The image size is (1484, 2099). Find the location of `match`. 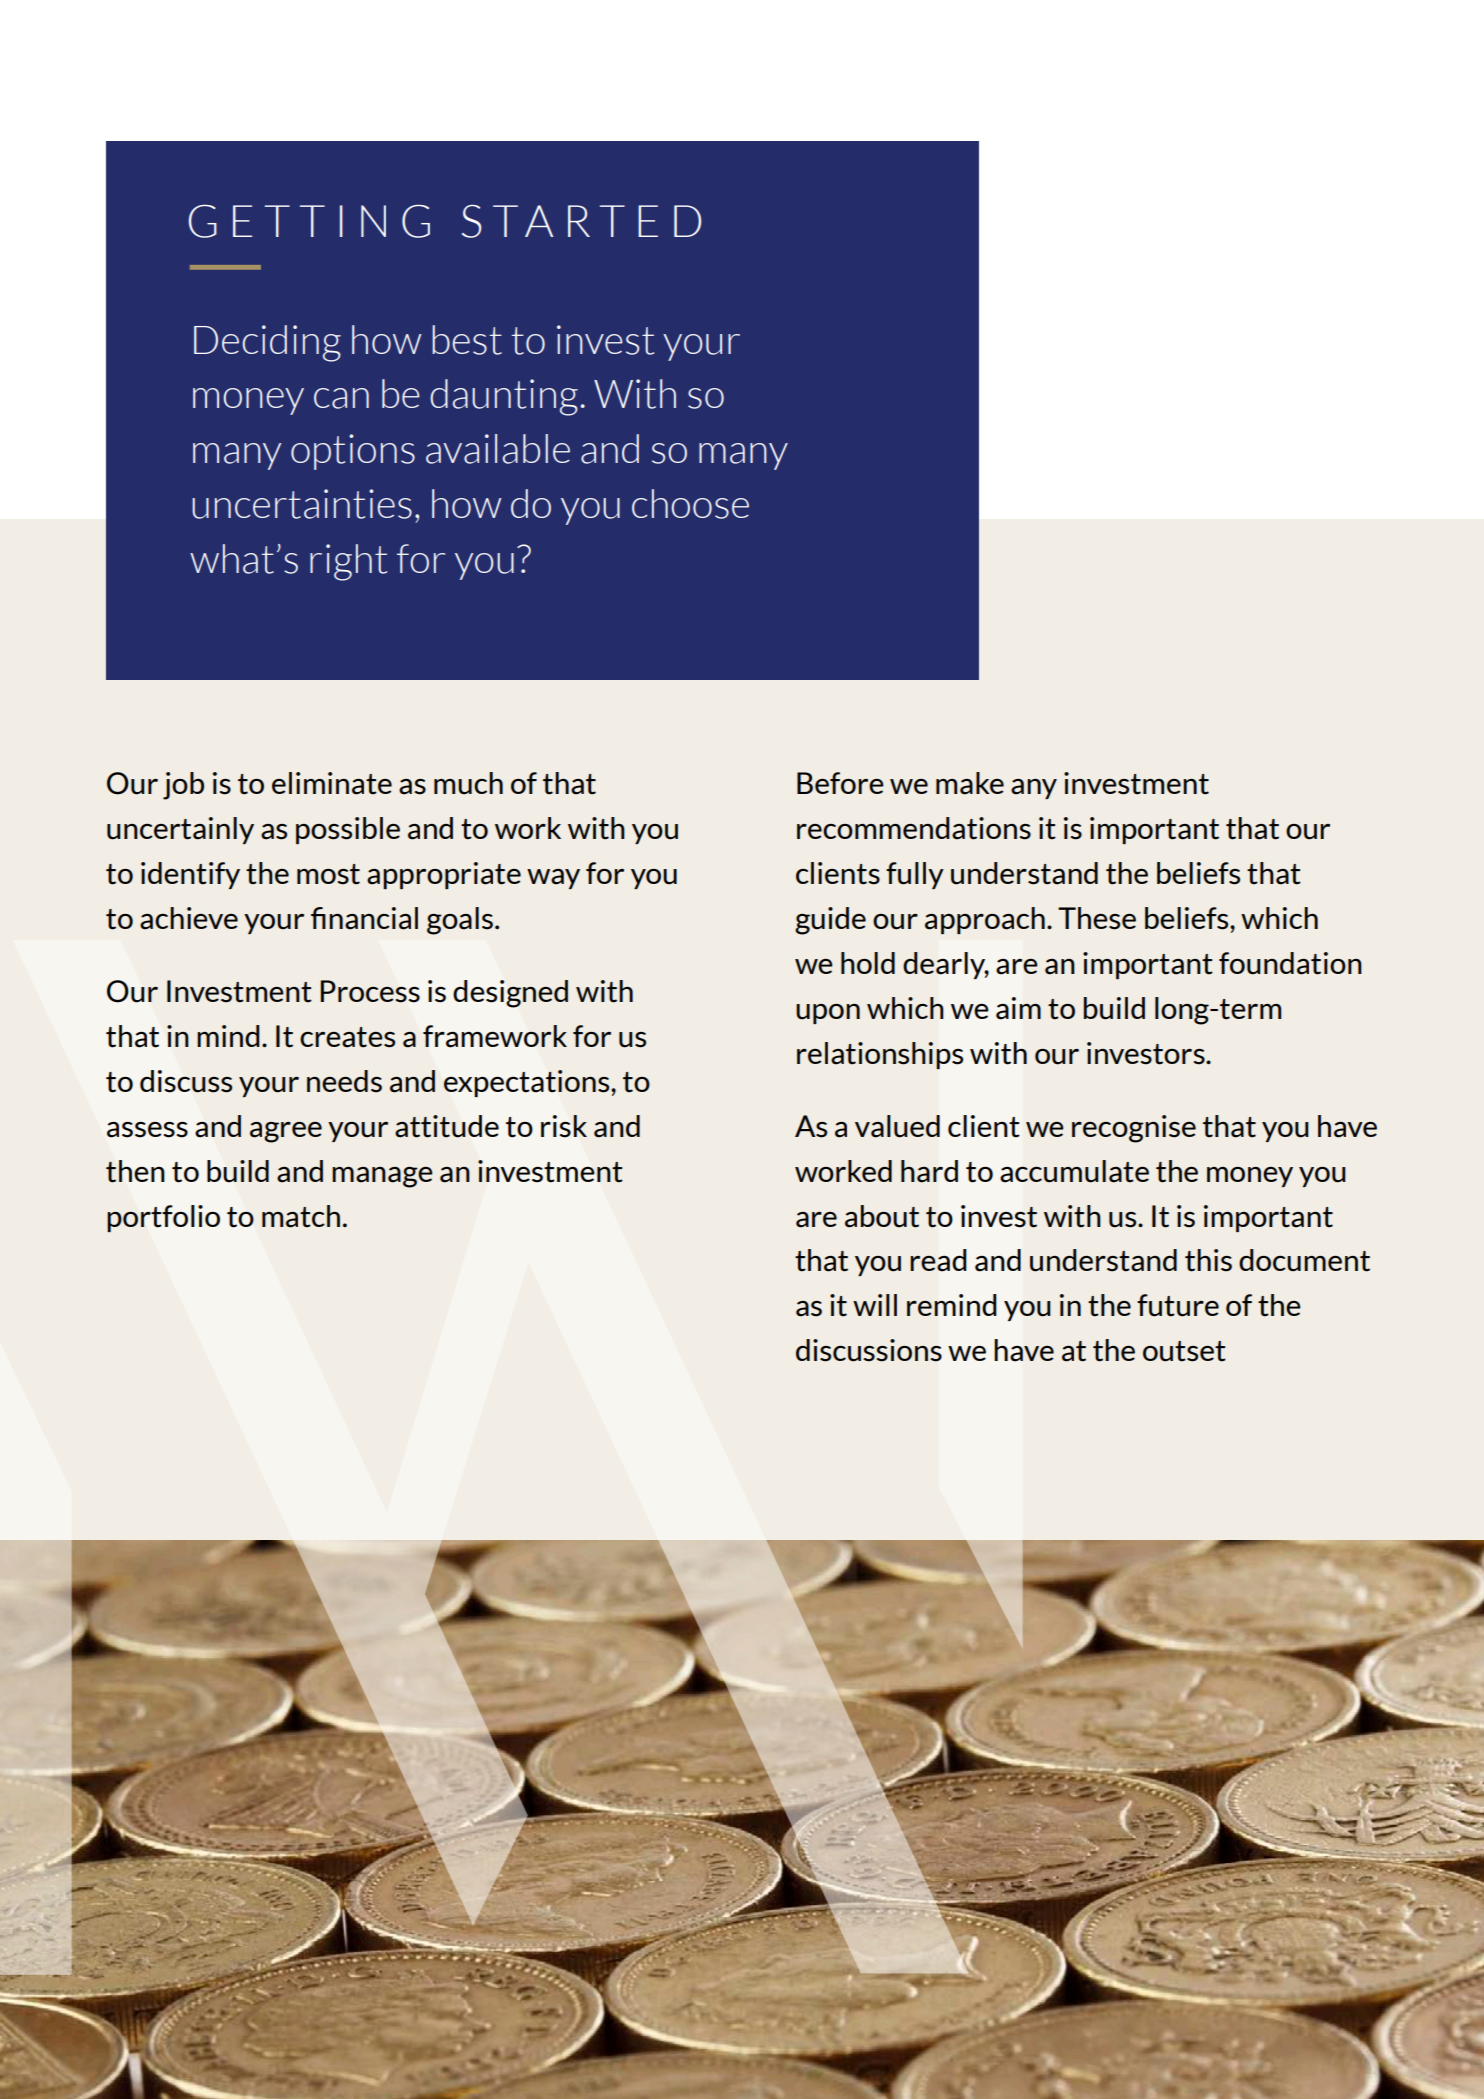

match is located at coordinates (301, 1216).
